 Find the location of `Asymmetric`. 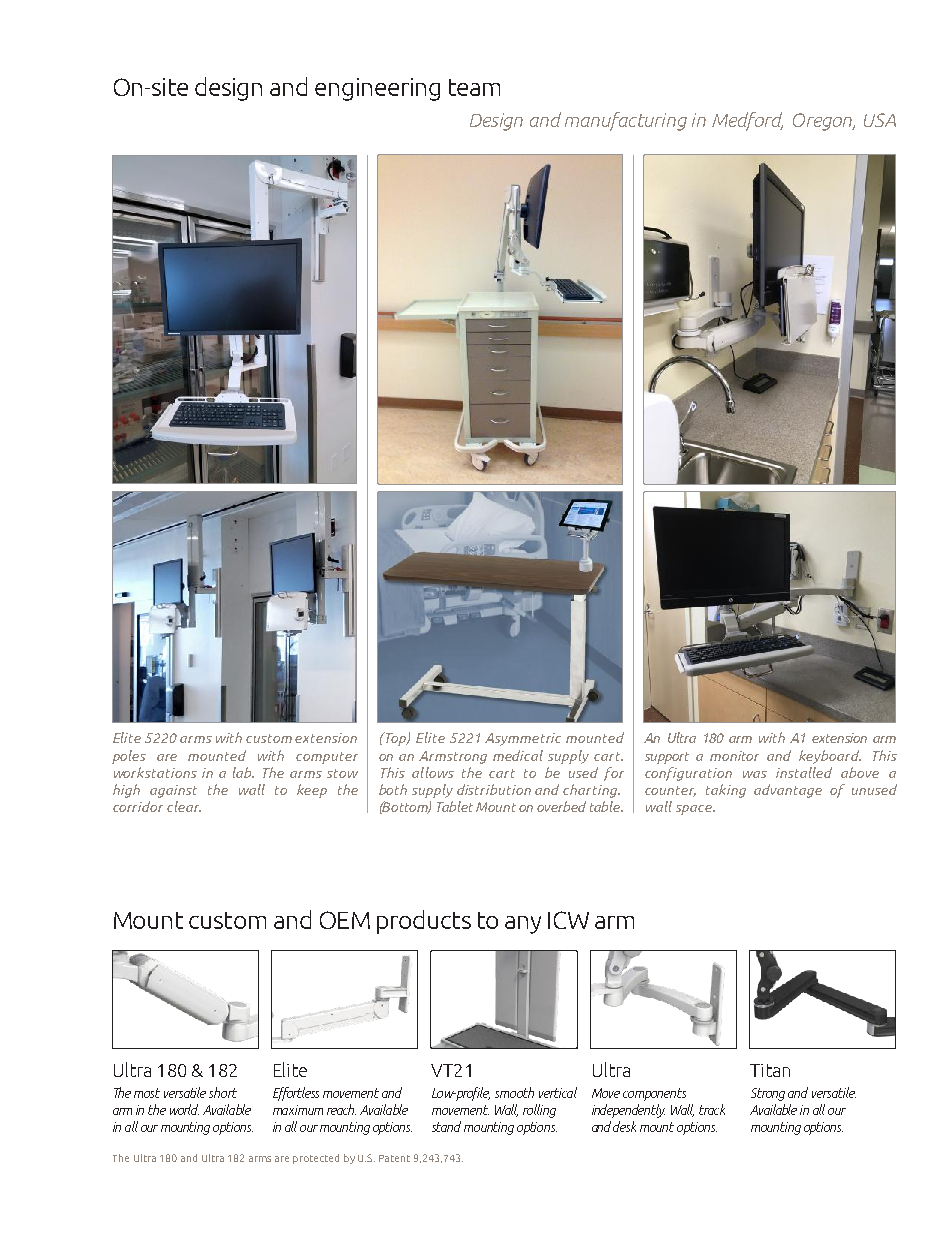

Asymmetric is located at coordinates (523, 739).
